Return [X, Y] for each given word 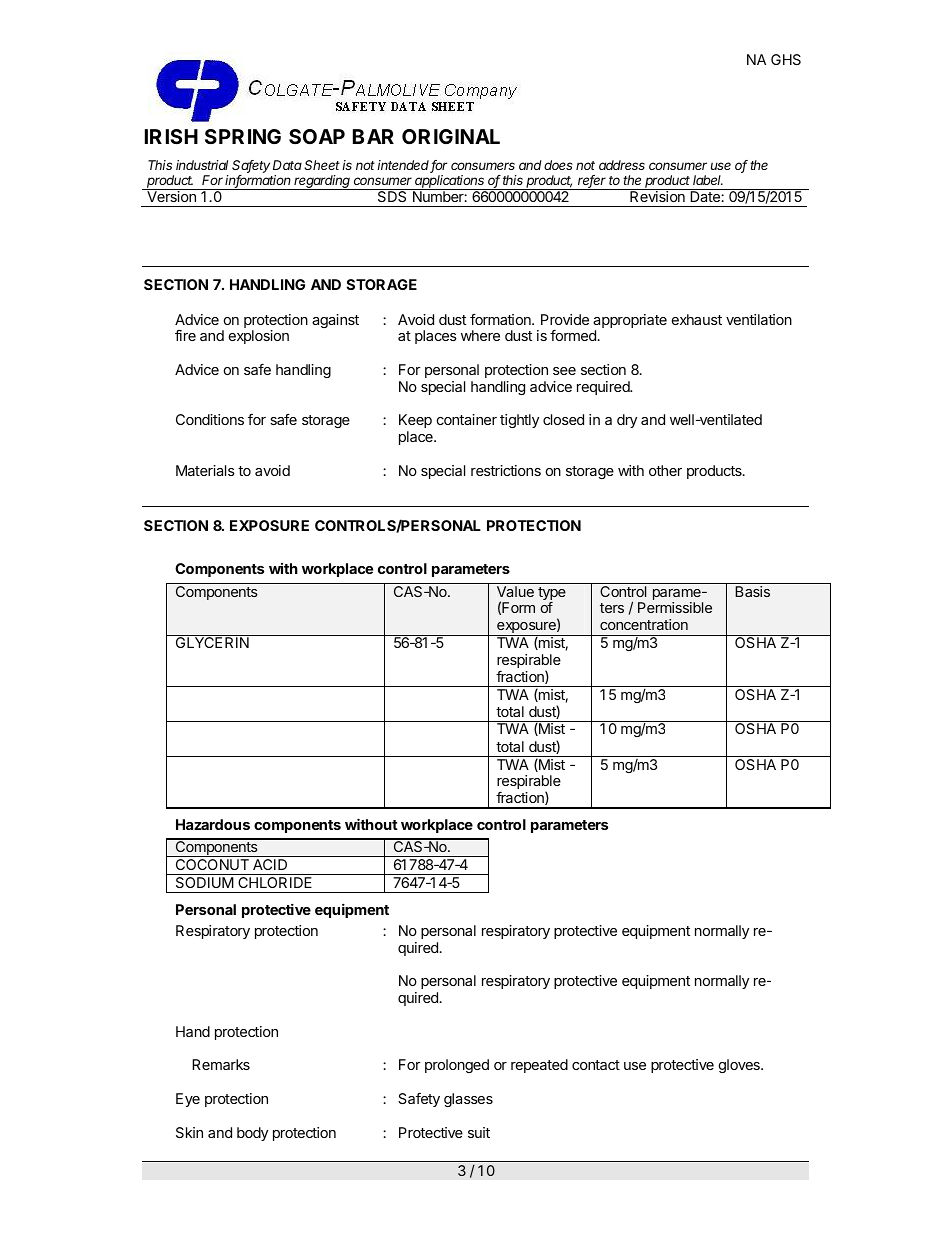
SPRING [243, 136]
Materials [205, 470]
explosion [259, 337]
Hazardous [213, 824]
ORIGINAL [451, 136]
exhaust [697, 319]
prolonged [457, 1066]
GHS [786, 59]
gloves [740, 1066]
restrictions [506, 470]
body [252, 1134]
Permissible [675, 607]
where [480, 335]
